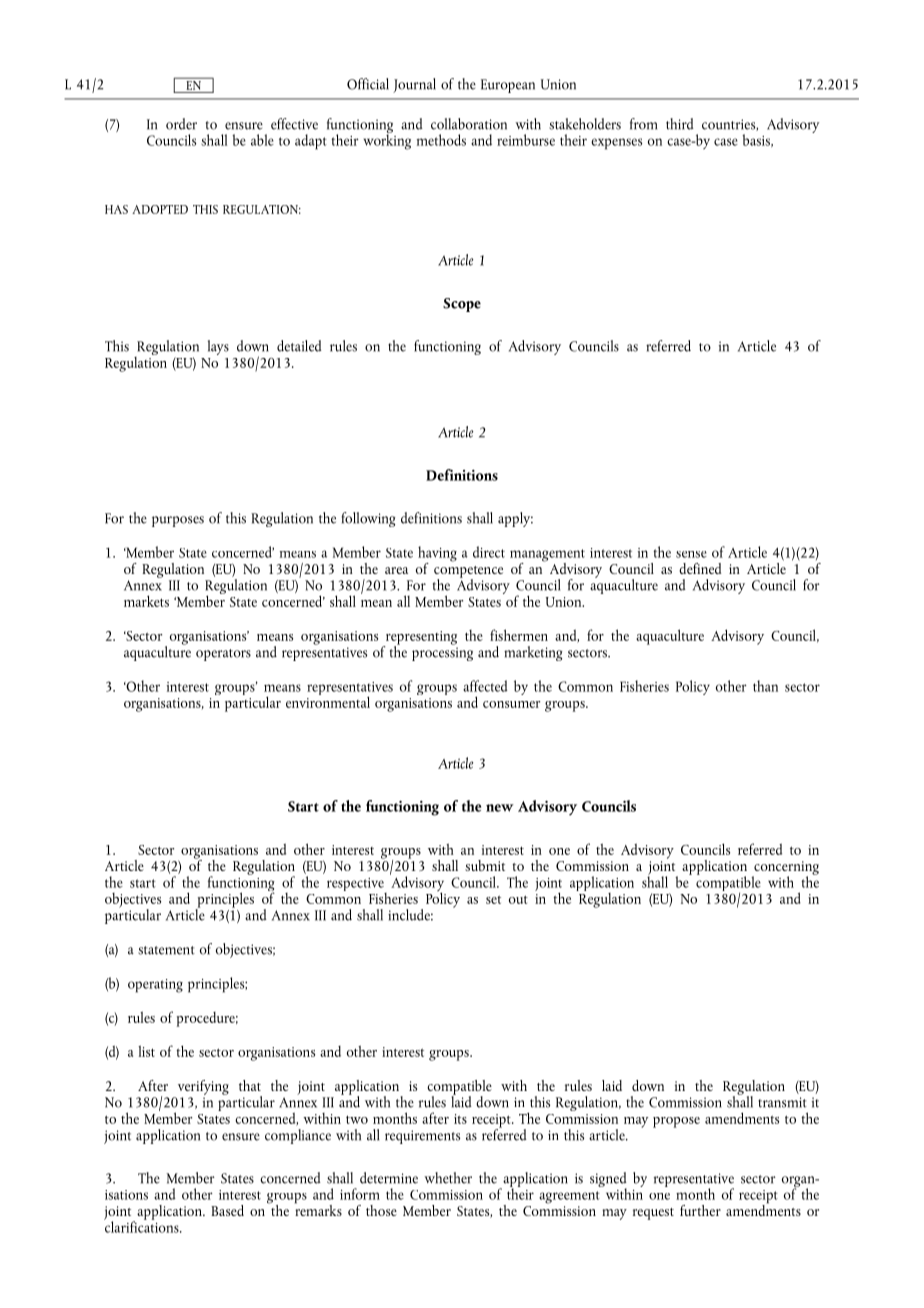 The width and height of the image is (924, 1308). What do you see at coordinates (227, 1210) in the image?
I see `Based` at bounding box center [227, 1210].
